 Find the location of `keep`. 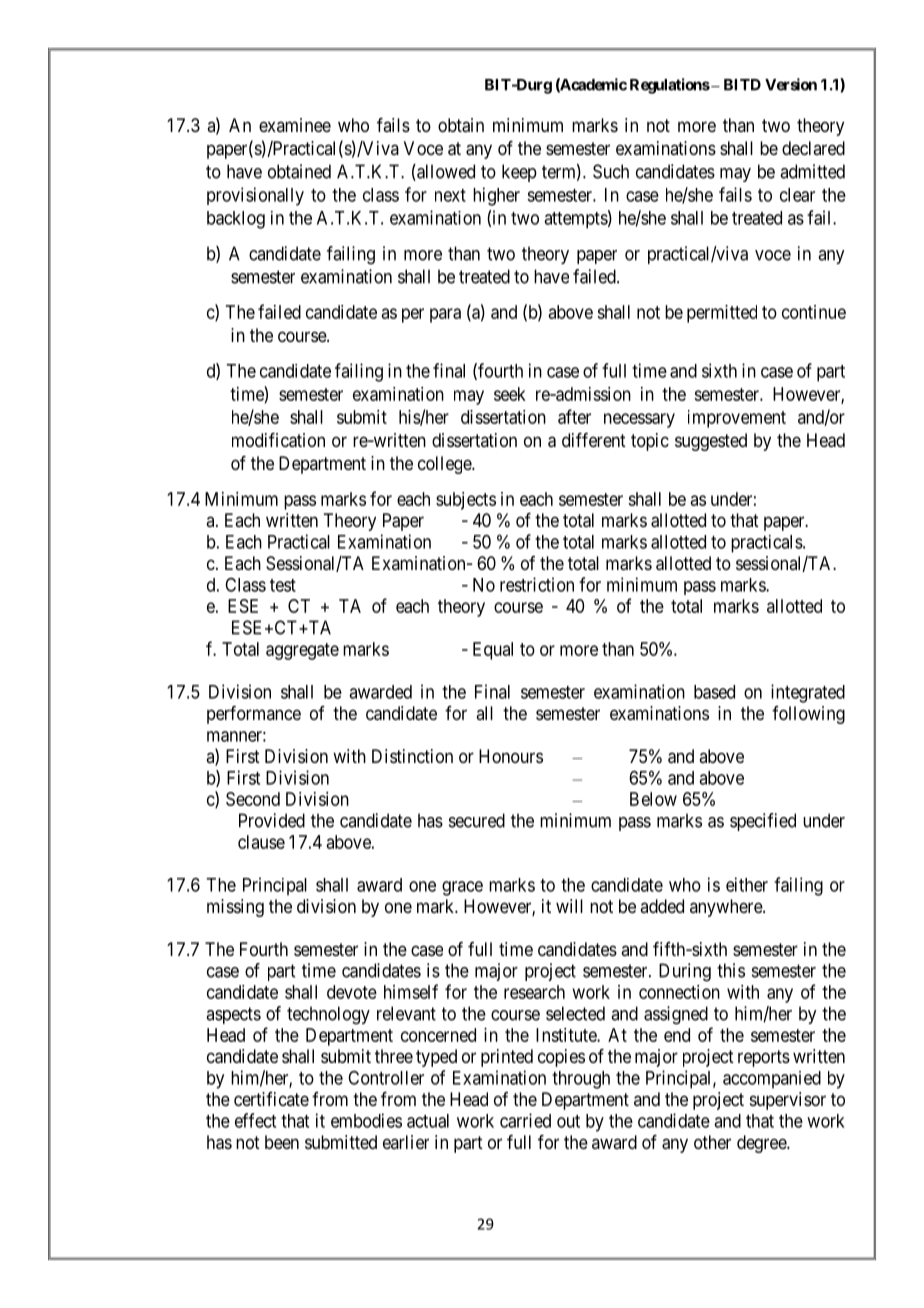

keep is located at coordinates (519, 173).
